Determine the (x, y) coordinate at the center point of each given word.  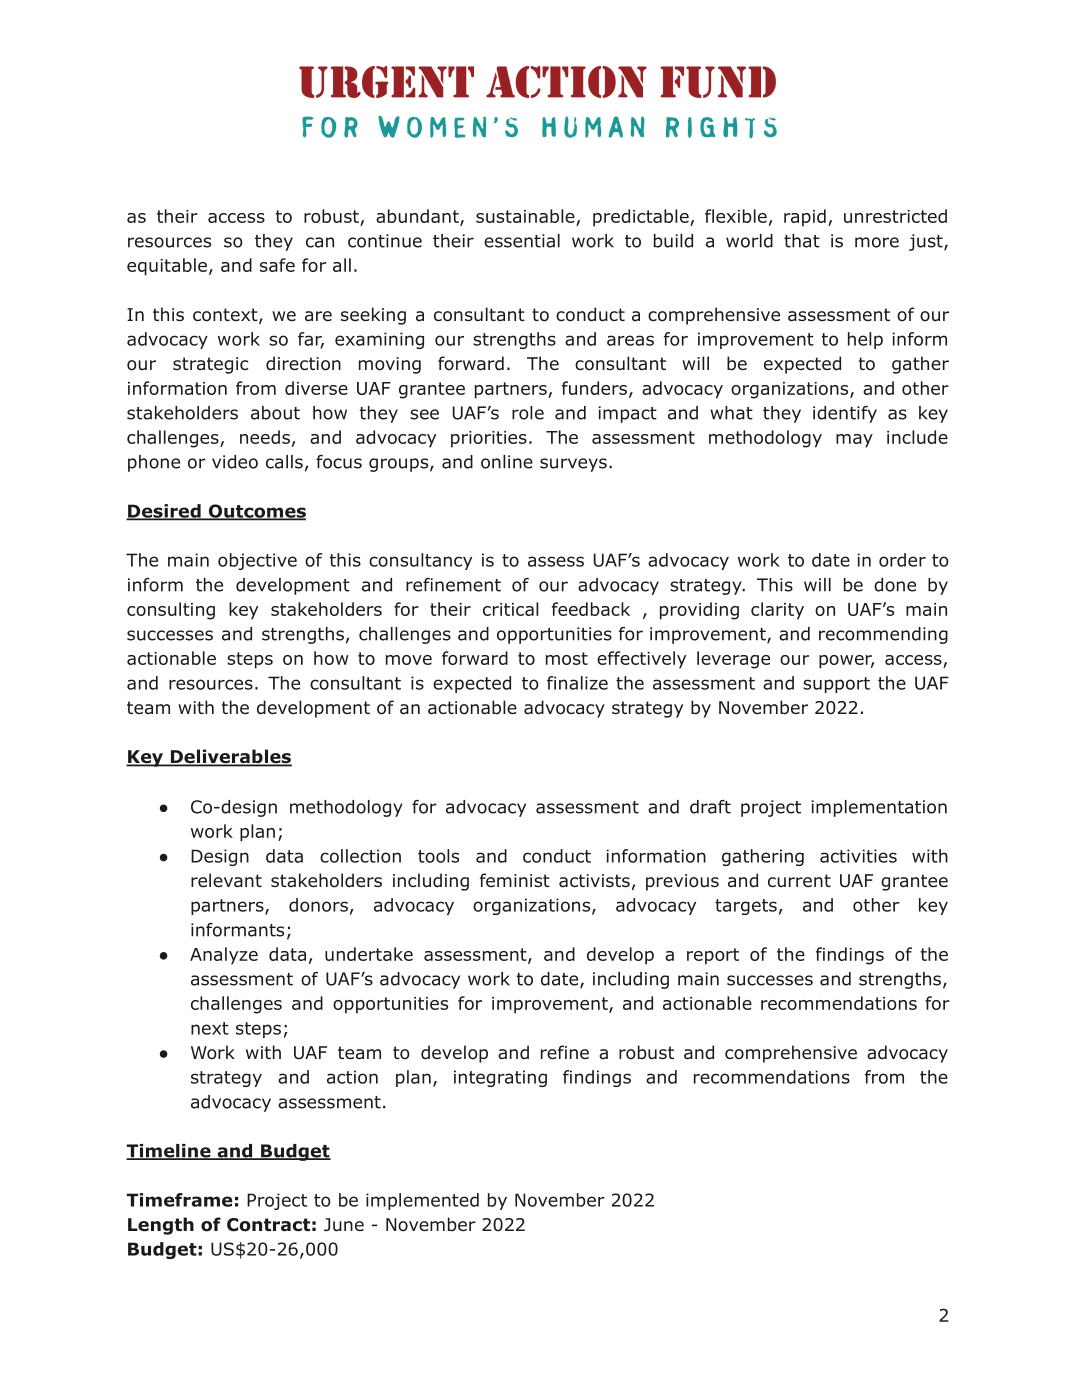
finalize (577, 683)
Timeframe (179, 1200)
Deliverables (230, 757)
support (836, 685)
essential (522, 241)
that (802, 241)
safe (277, 265)
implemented (422, 1201)
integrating (500, 1078)
